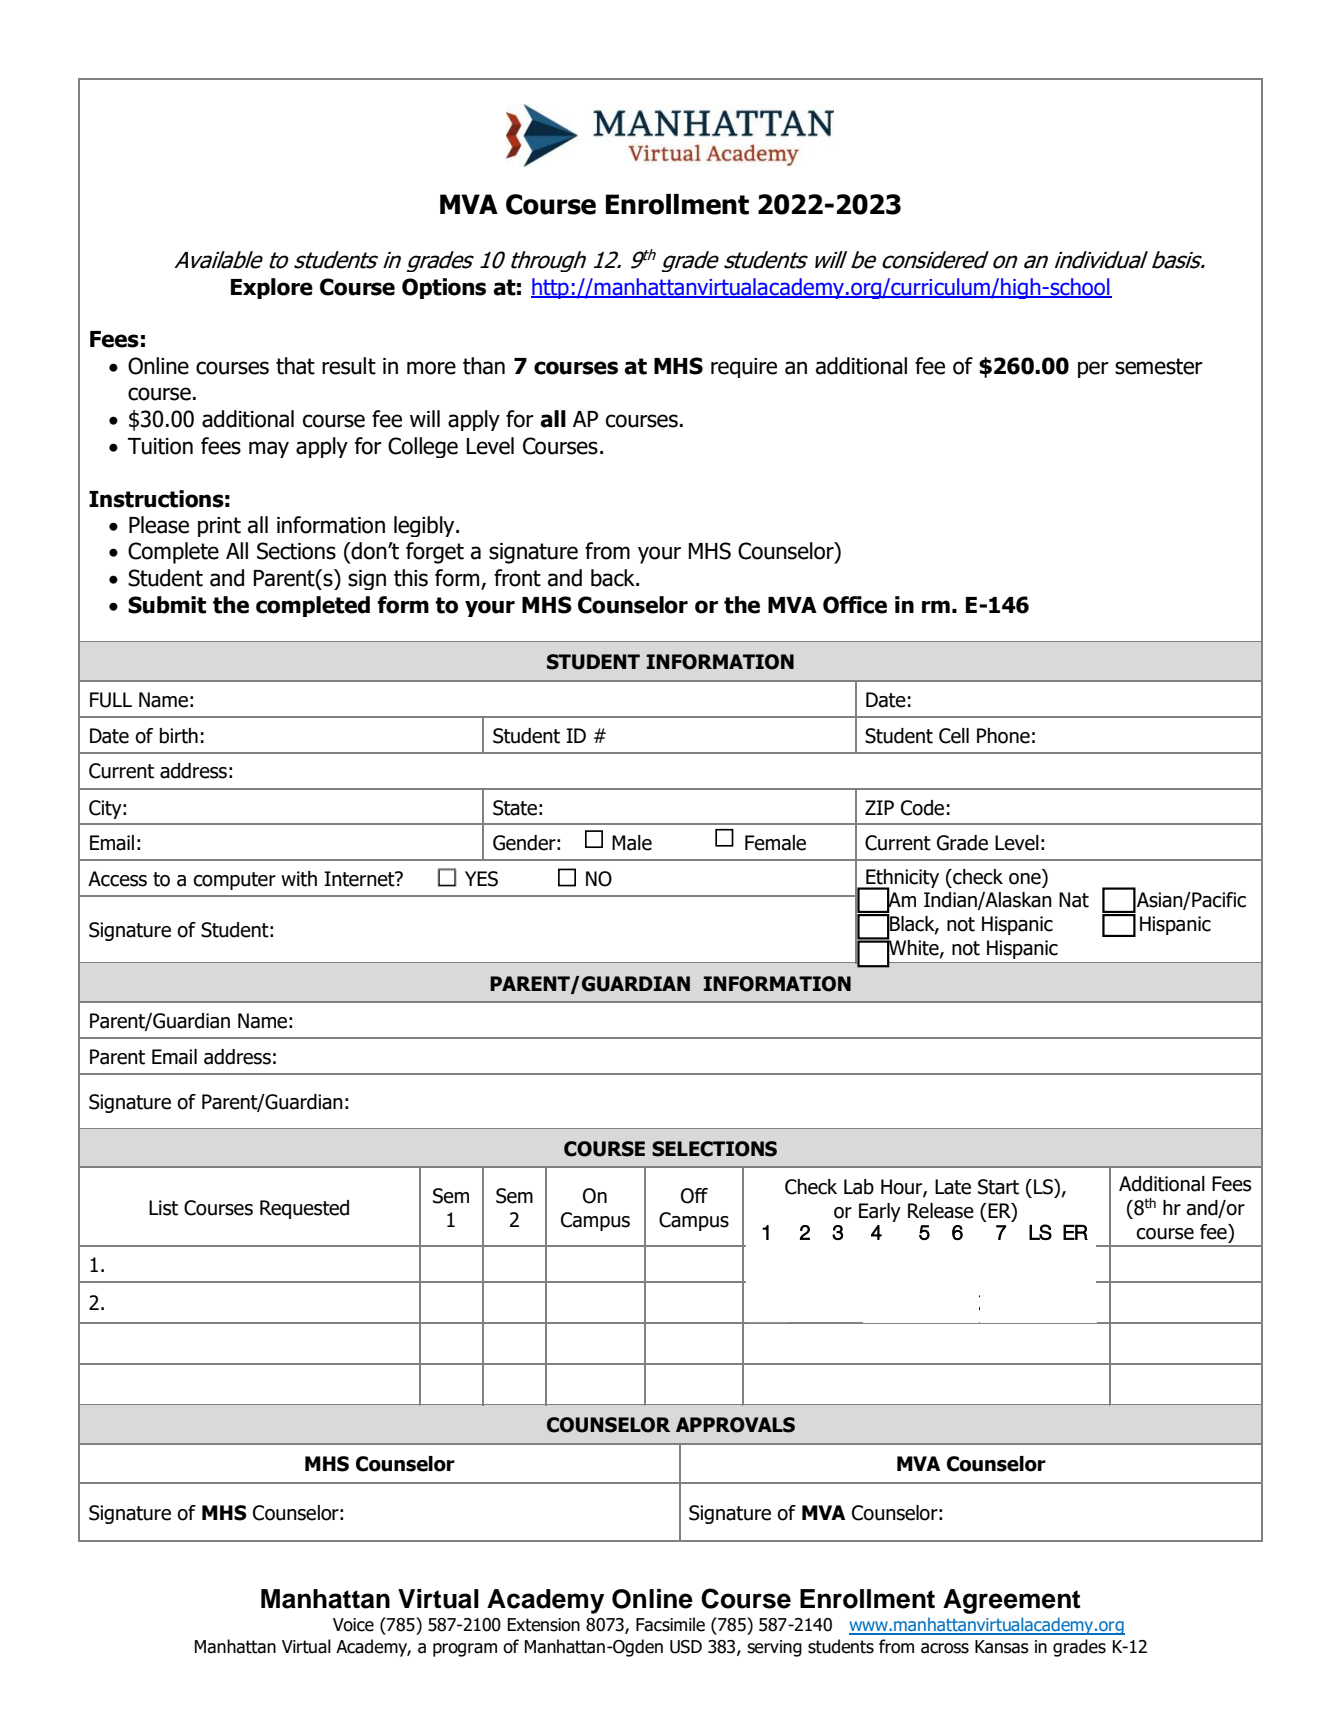 Image resolution: width=1341 pixels, height=1735 pixels. What do you see at coordinates (272, 288) in the screenshot?
I see `Explore` at bounding box center [272, 288].
